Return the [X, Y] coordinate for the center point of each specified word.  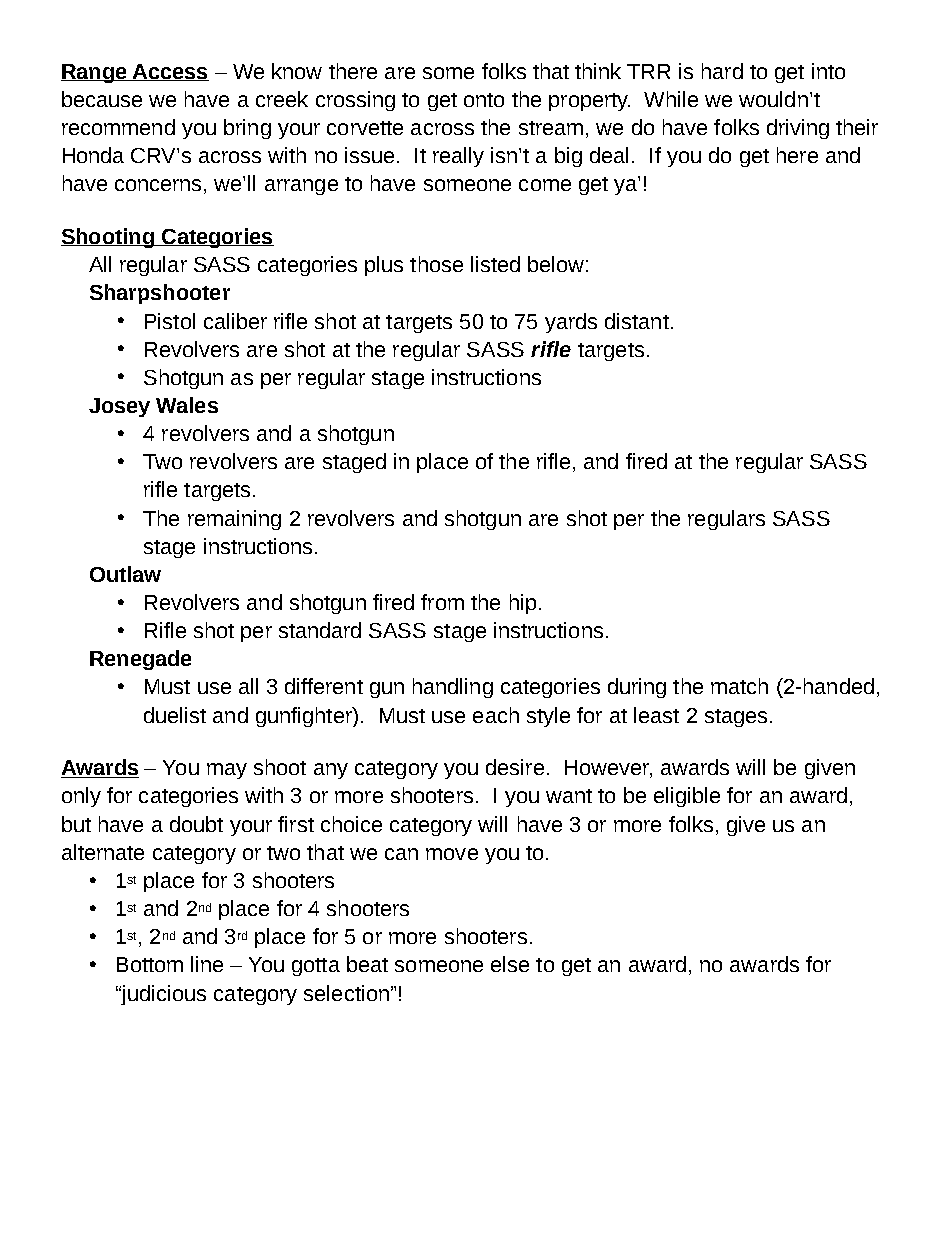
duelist [175, 715]
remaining [234, 520]
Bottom [150, 964]
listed [495, 264]
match [739, 686]
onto [484, 100]
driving [798, 129]
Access [169, 72]
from [442, 602]
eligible [687, 797]
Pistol [170, 321]
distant [637, 321]
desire [515, 767]
